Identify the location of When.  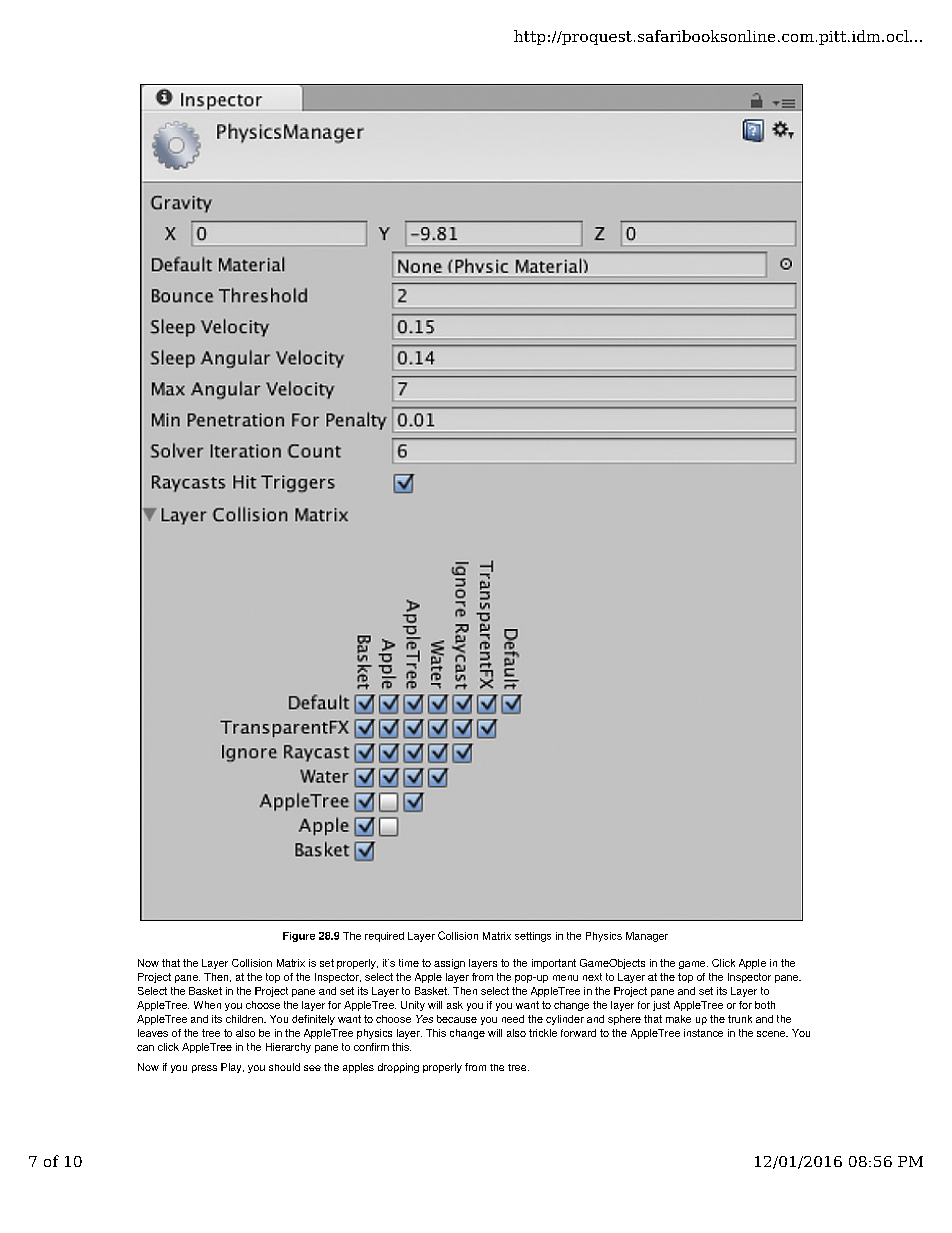
(207, 1005).
